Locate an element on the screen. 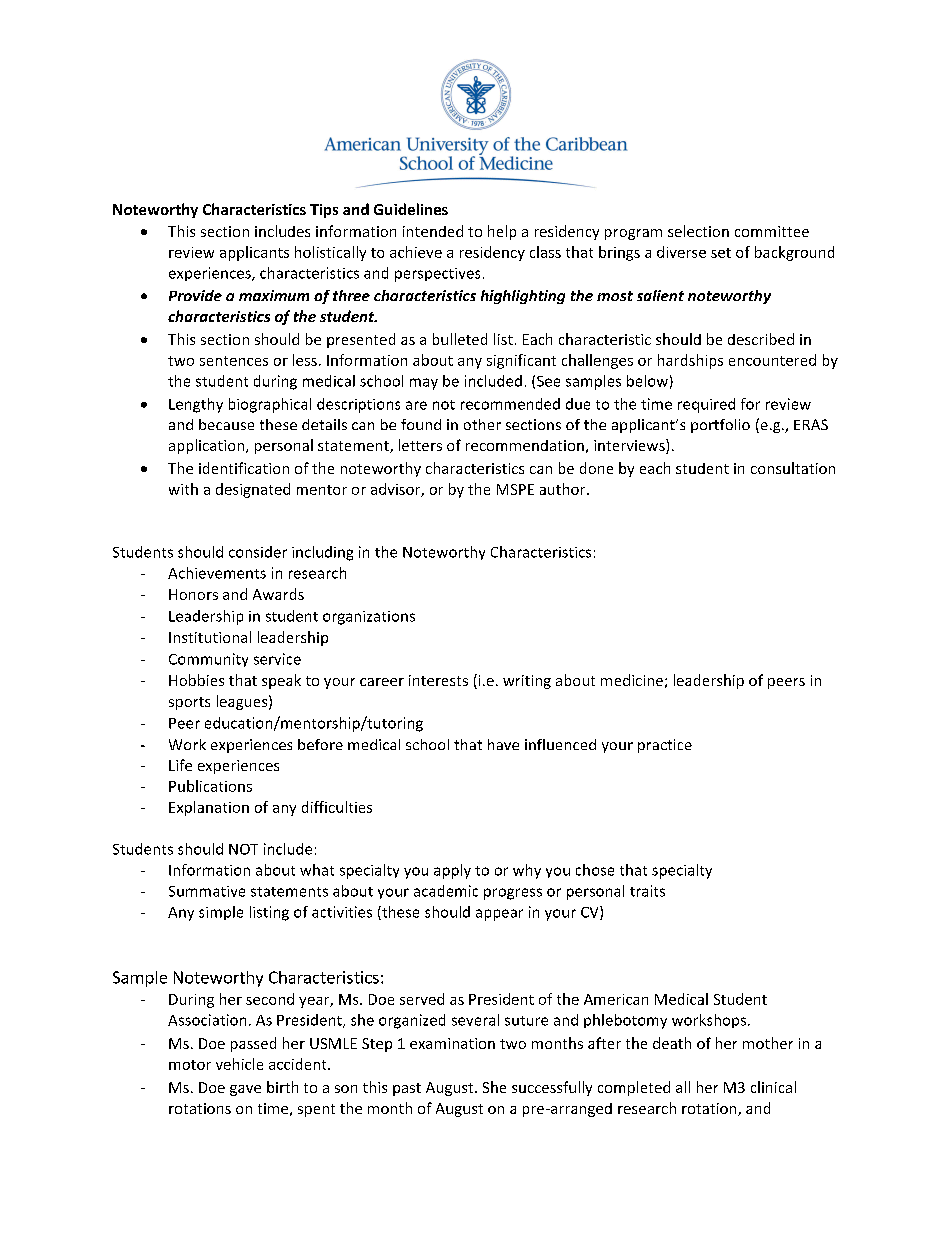 This screenshot has height=1233, width=952. gave is located at coordinates (245, 1090).
